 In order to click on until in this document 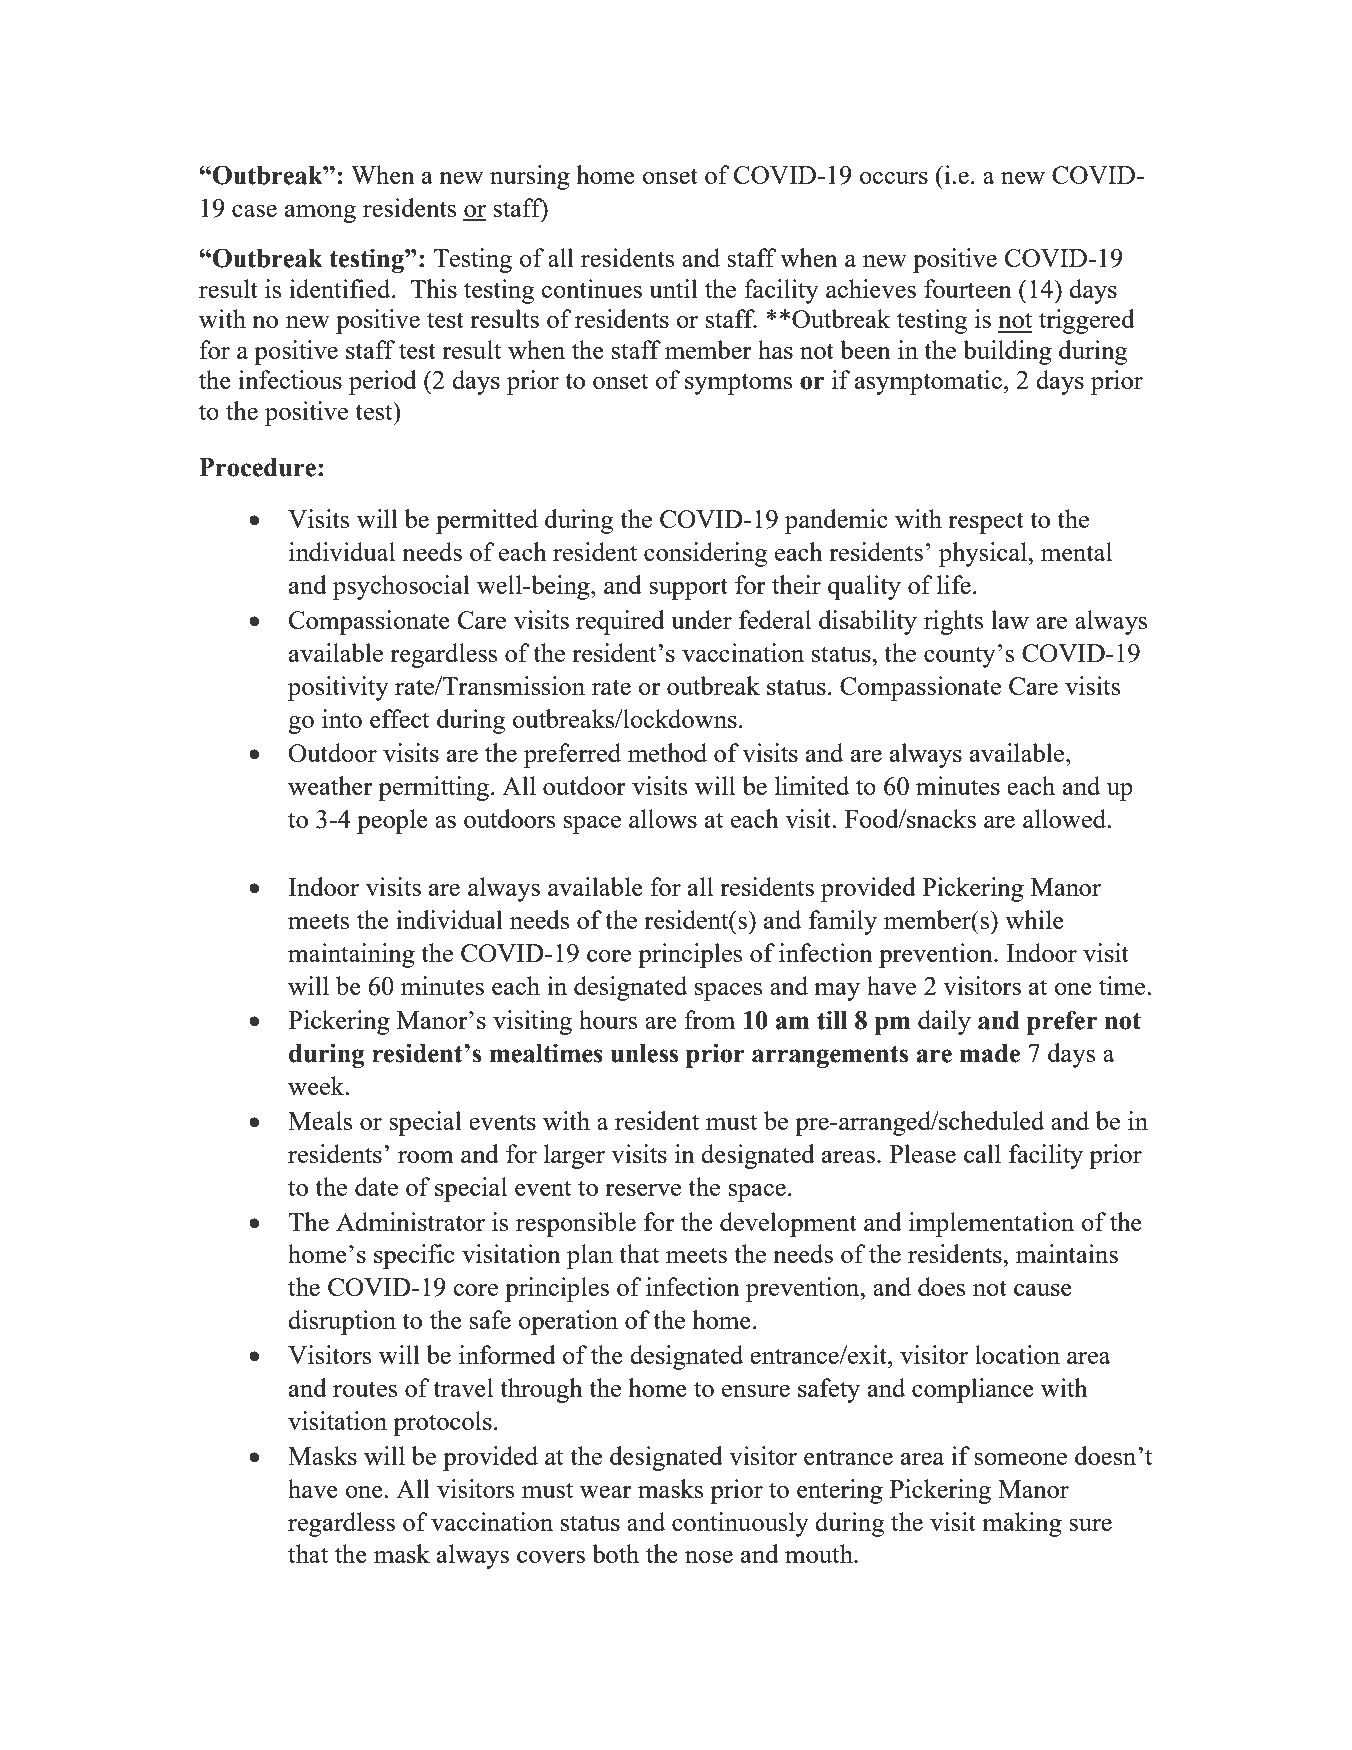, I will do `click(673, 288)`.
